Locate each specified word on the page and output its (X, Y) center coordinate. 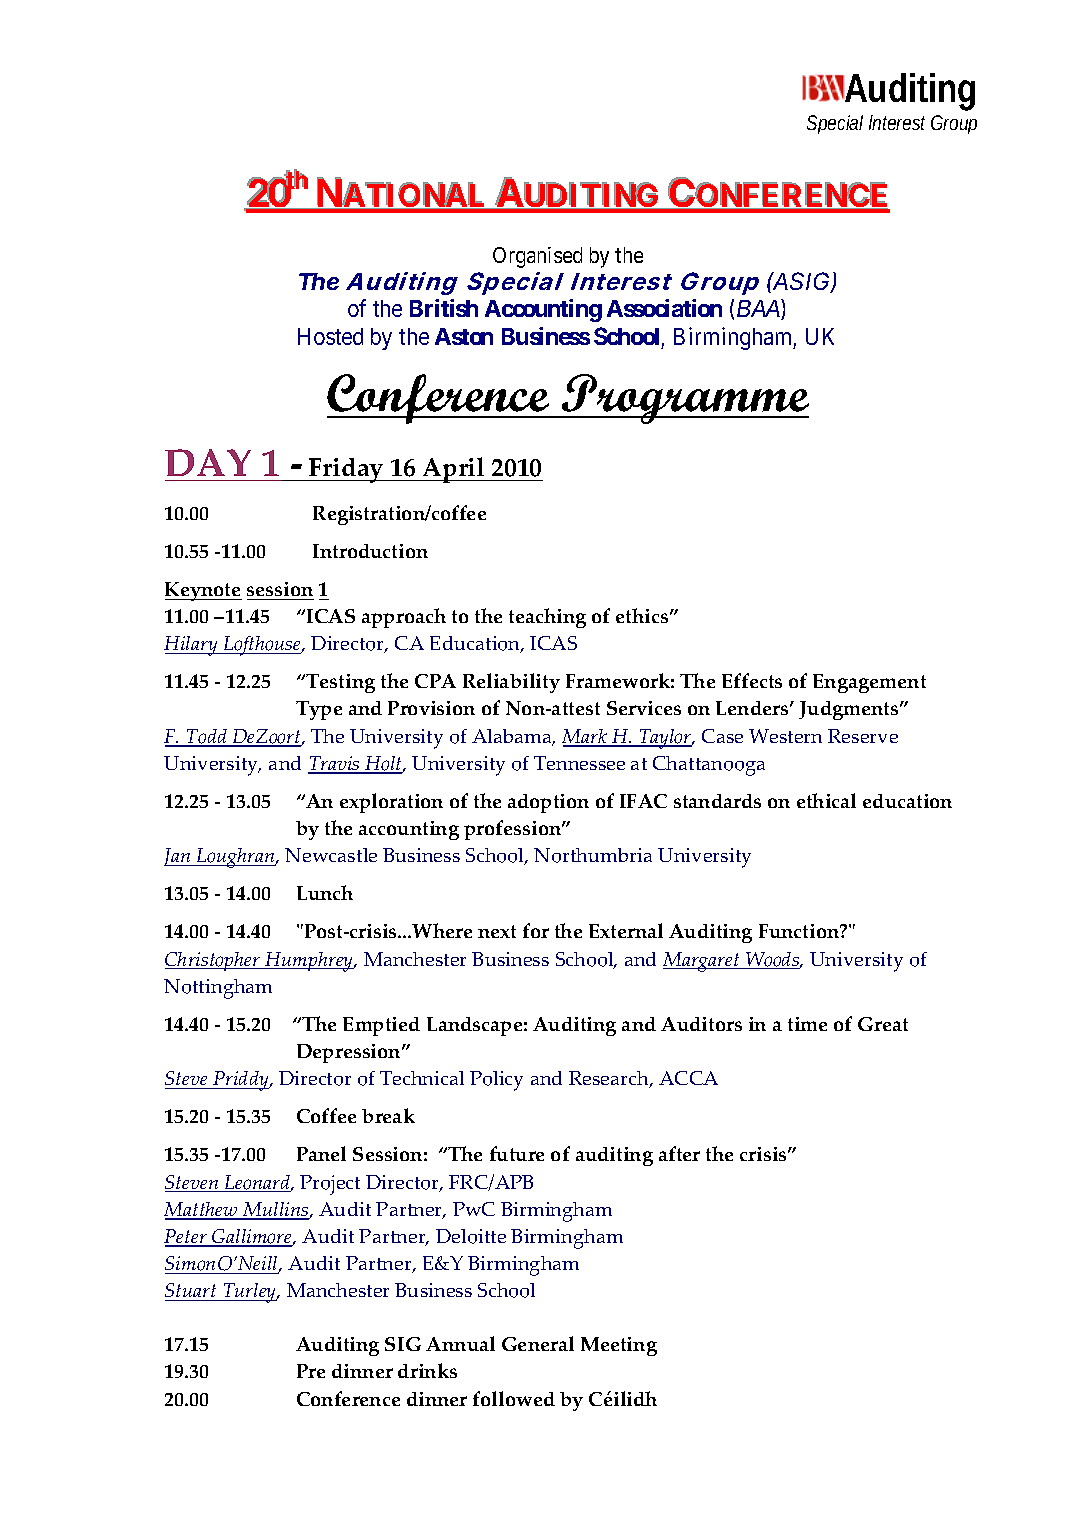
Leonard (257, 1183)
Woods (772, 960)
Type (319, 710)
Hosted (330, 336)
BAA (758, 308)
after (679, 1153)
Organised (537, 257)
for (536, 930)
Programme (684, 399)
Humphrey (309, 962)
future (517, 1153)
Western (785, 736)
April (454, 470)
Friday (346, 470)
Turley (250, 1293)
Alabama (513, 737)
